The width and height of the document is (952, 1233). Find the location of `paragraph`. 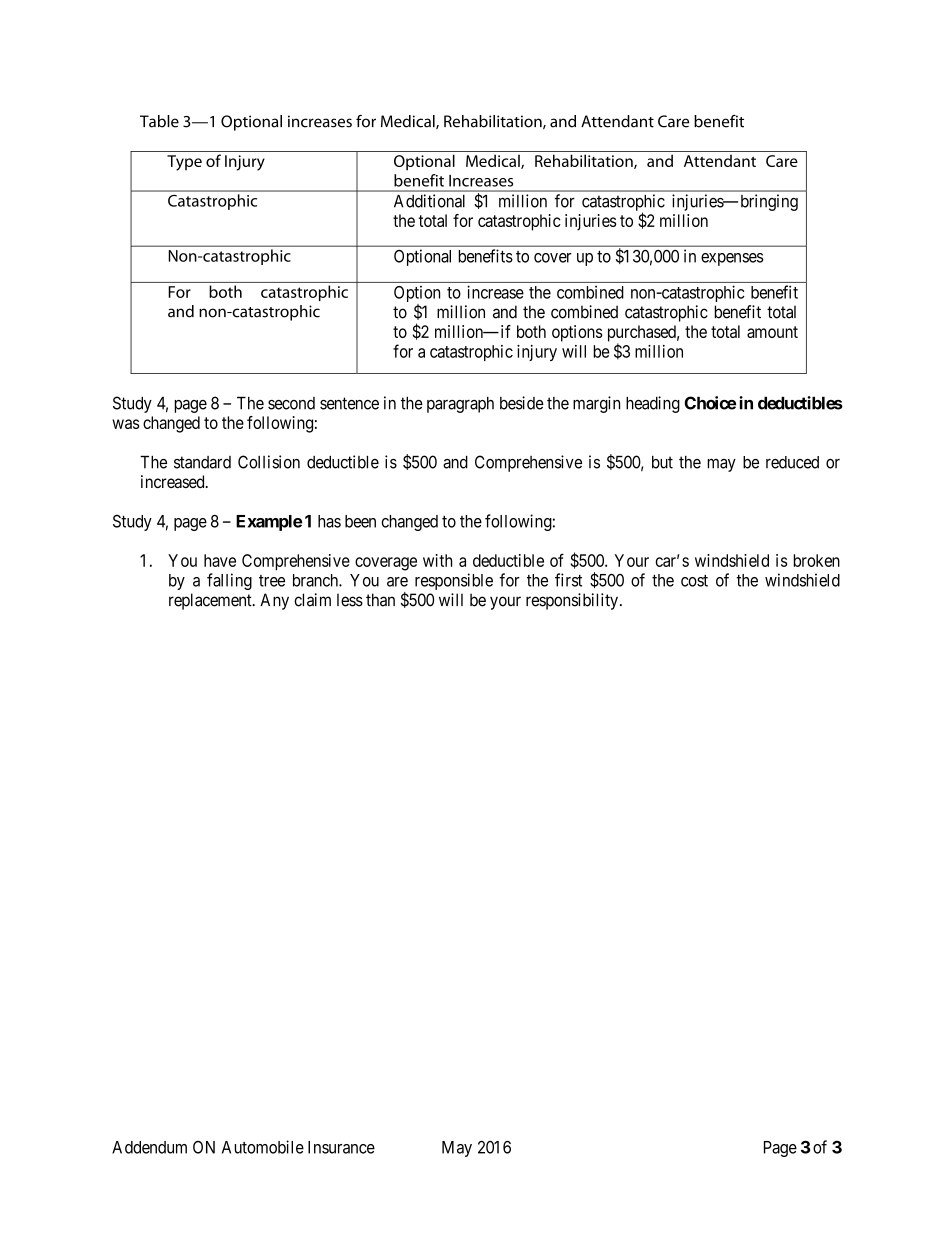

paragraph is located at coordinates (460, 405).
